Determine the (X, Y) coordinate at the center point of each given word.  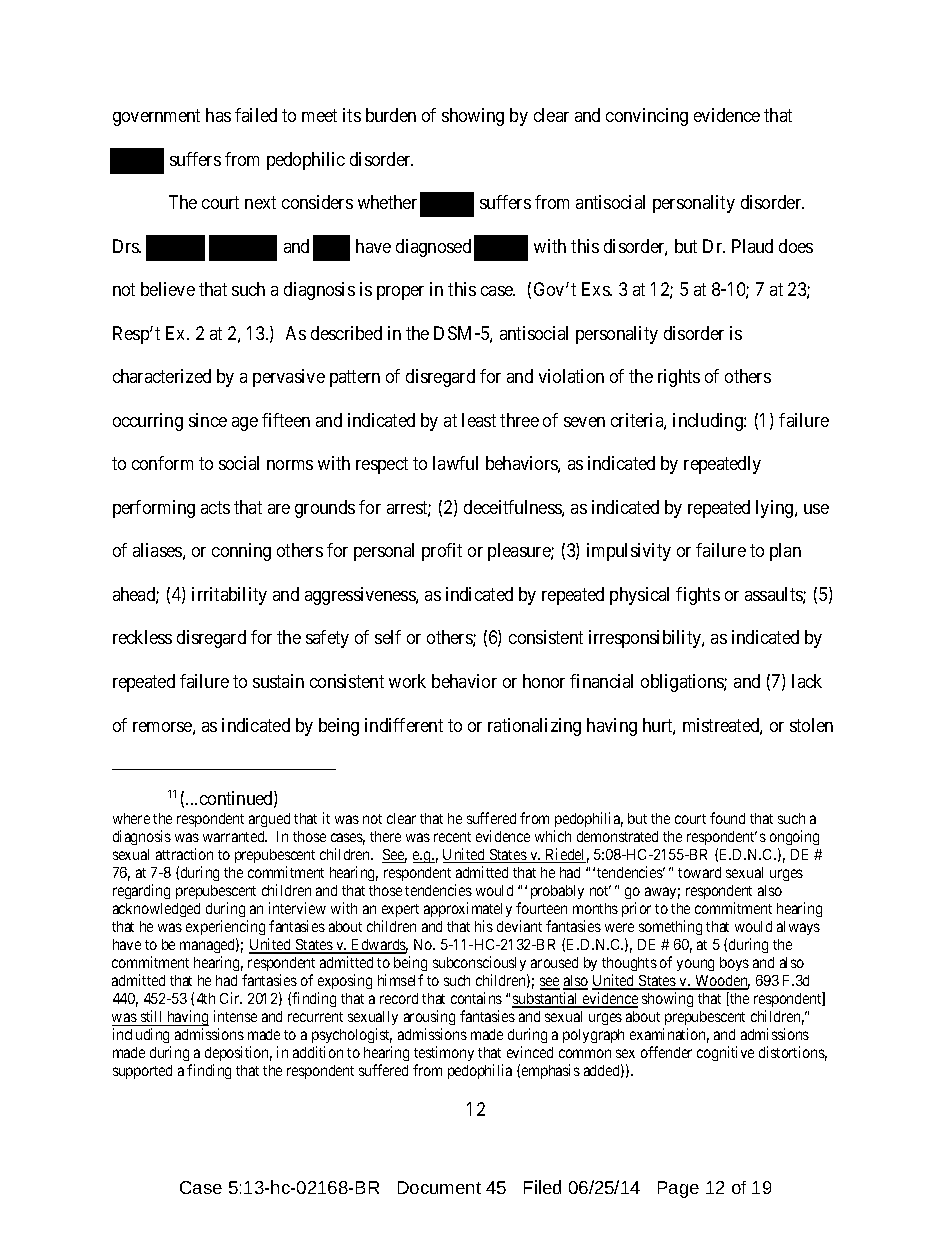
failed (256, 115)
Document (439, 1187)
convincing (647, 117)
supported (142, 1072)
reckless (142, 637)
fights (698, 596)
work (407, 681)
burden (391, 115)
